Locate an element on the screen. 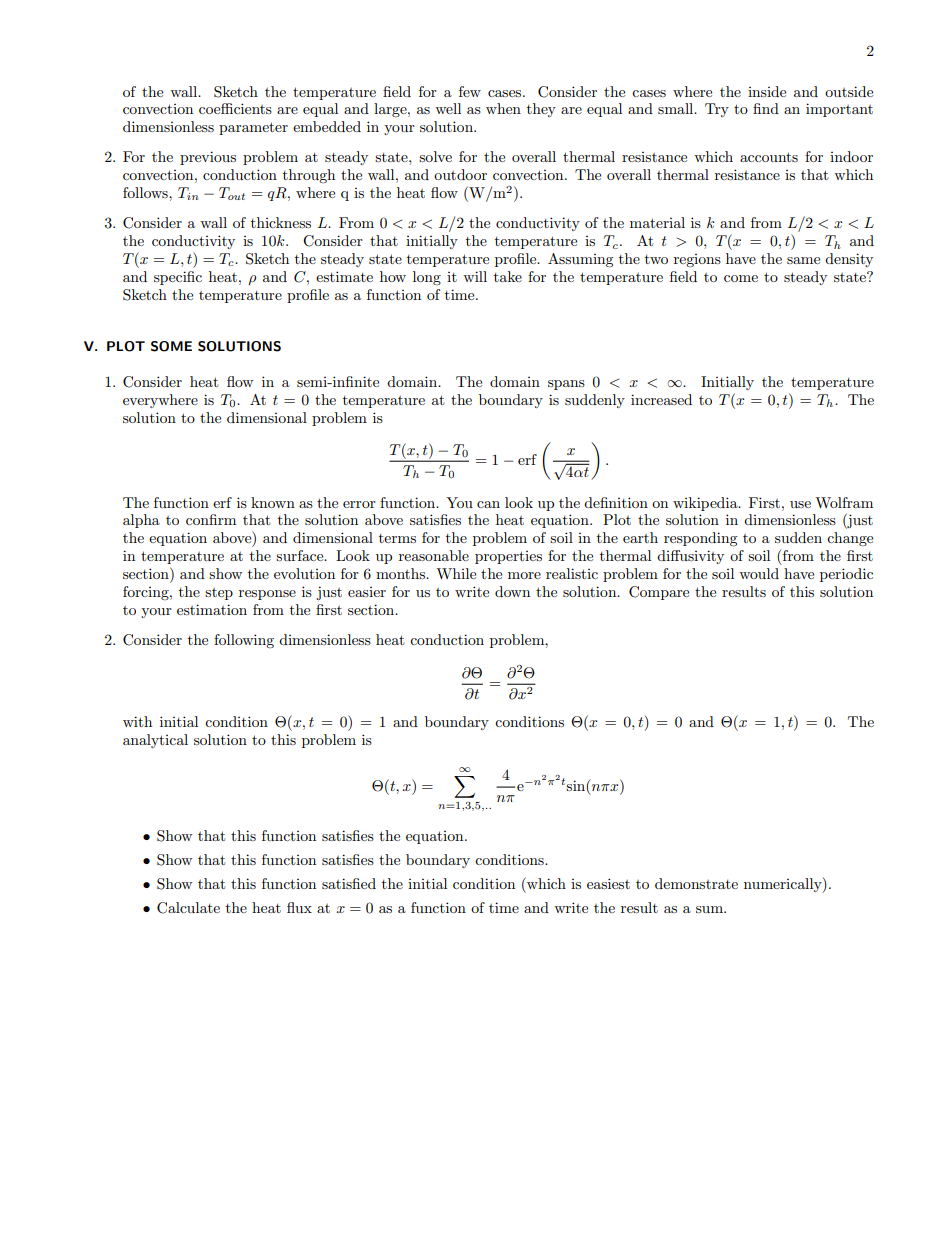 Image resolution: width=952 pixels, height=1233 pixels. when is located at coordinates (503, 108).
